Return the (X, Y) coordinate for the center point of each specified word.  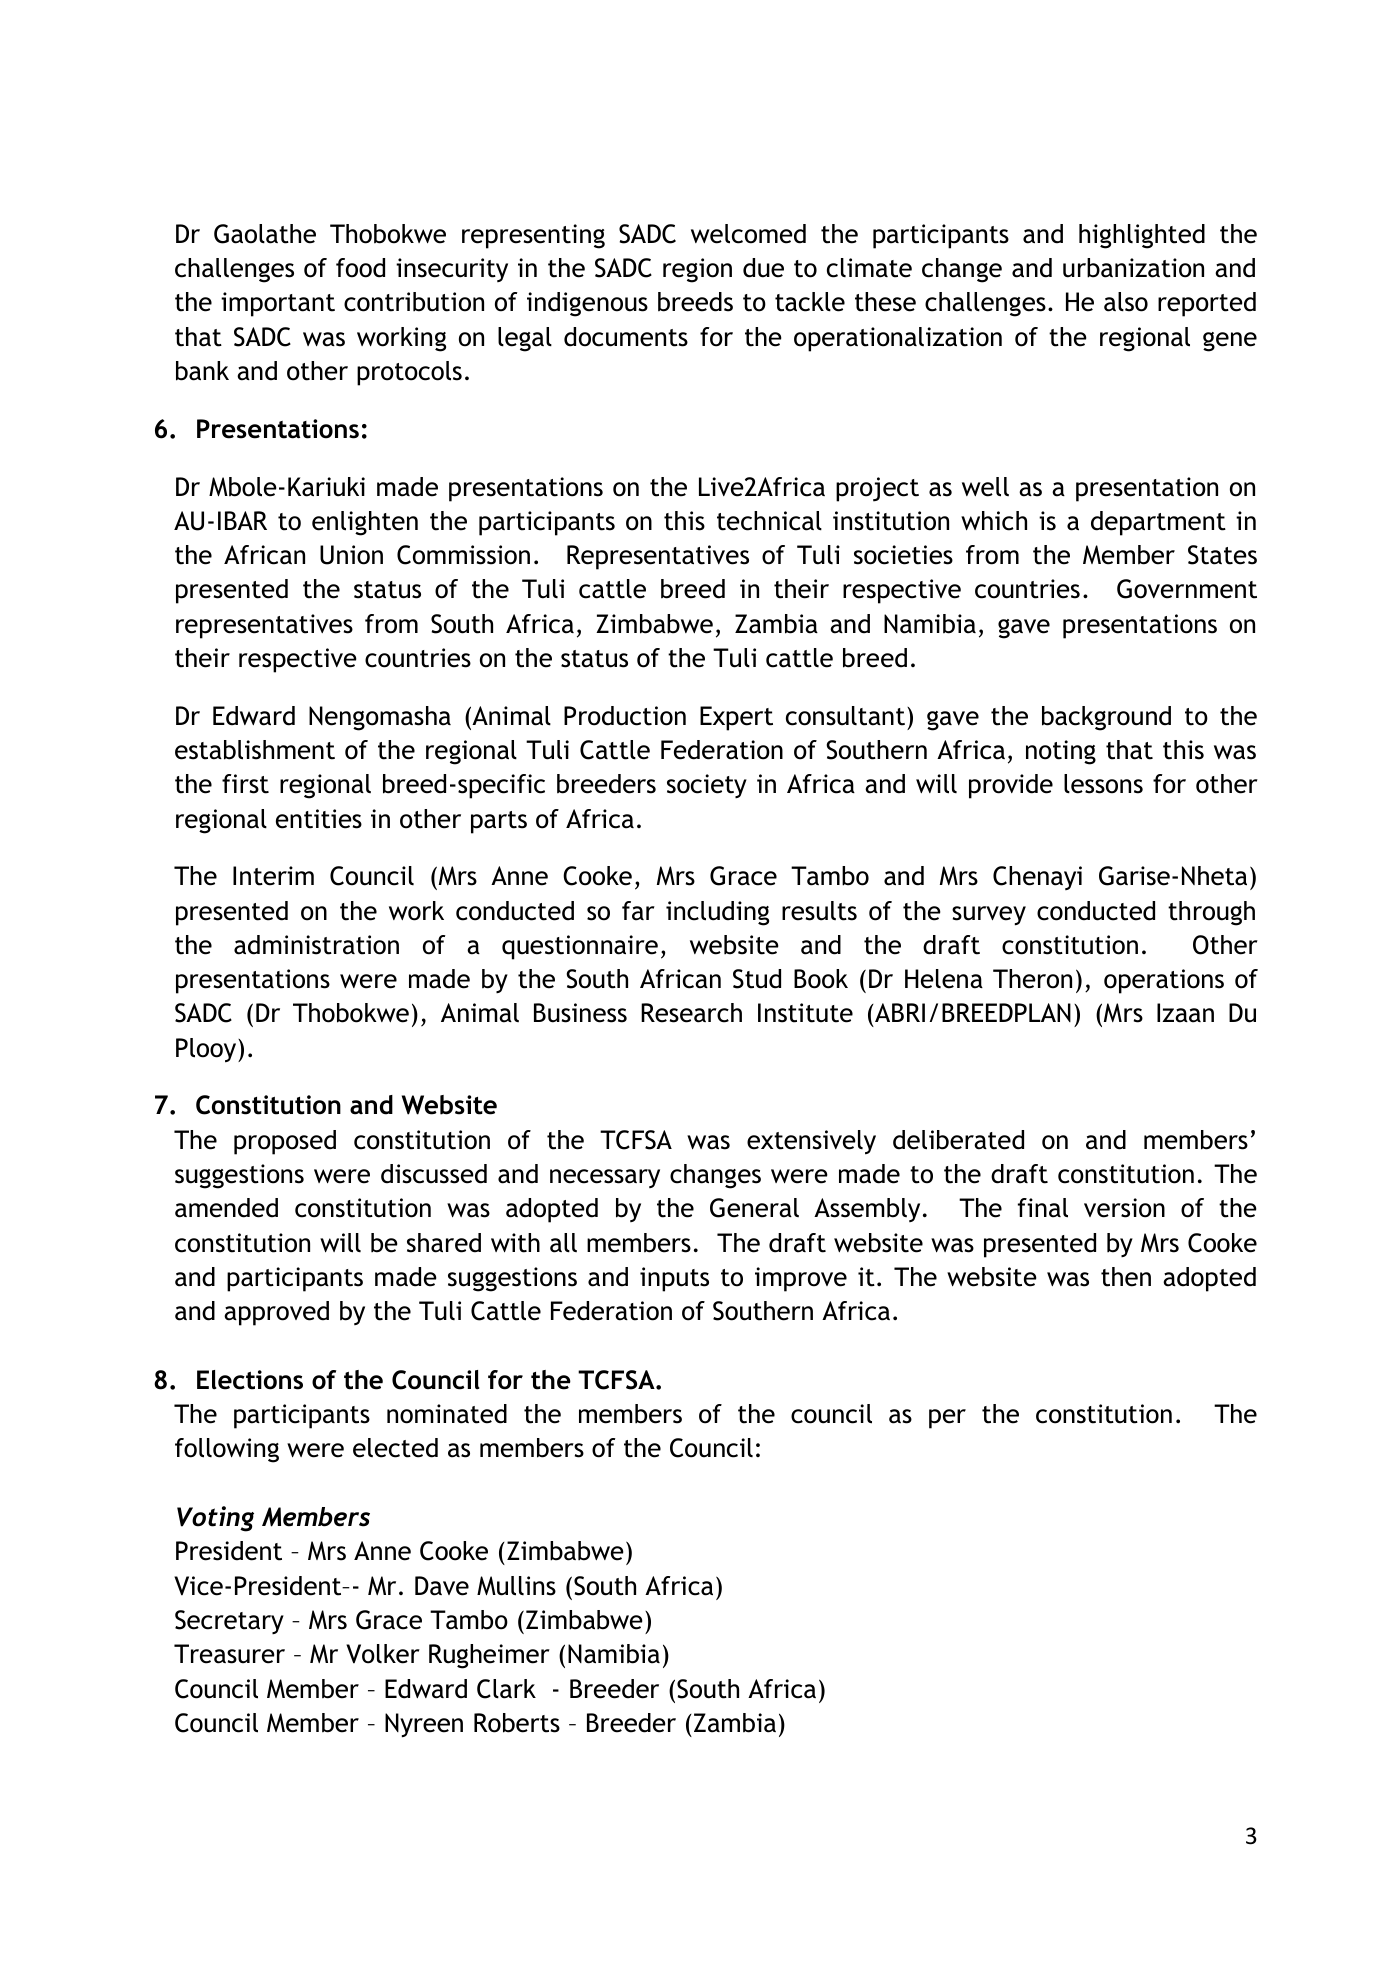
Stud (757, 979)
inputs (674, 1279)
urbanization (1133, 268)
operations (1164, 981)
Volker (383, 1654)
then (1126, 1277)
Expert (736, 718)
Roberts (517, 1723)
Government (1187, 589)
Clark (506, 1689)
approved (276, 1313)
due (763, 268)
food (360, 268)
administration (316, 945)
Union (351, 555)
